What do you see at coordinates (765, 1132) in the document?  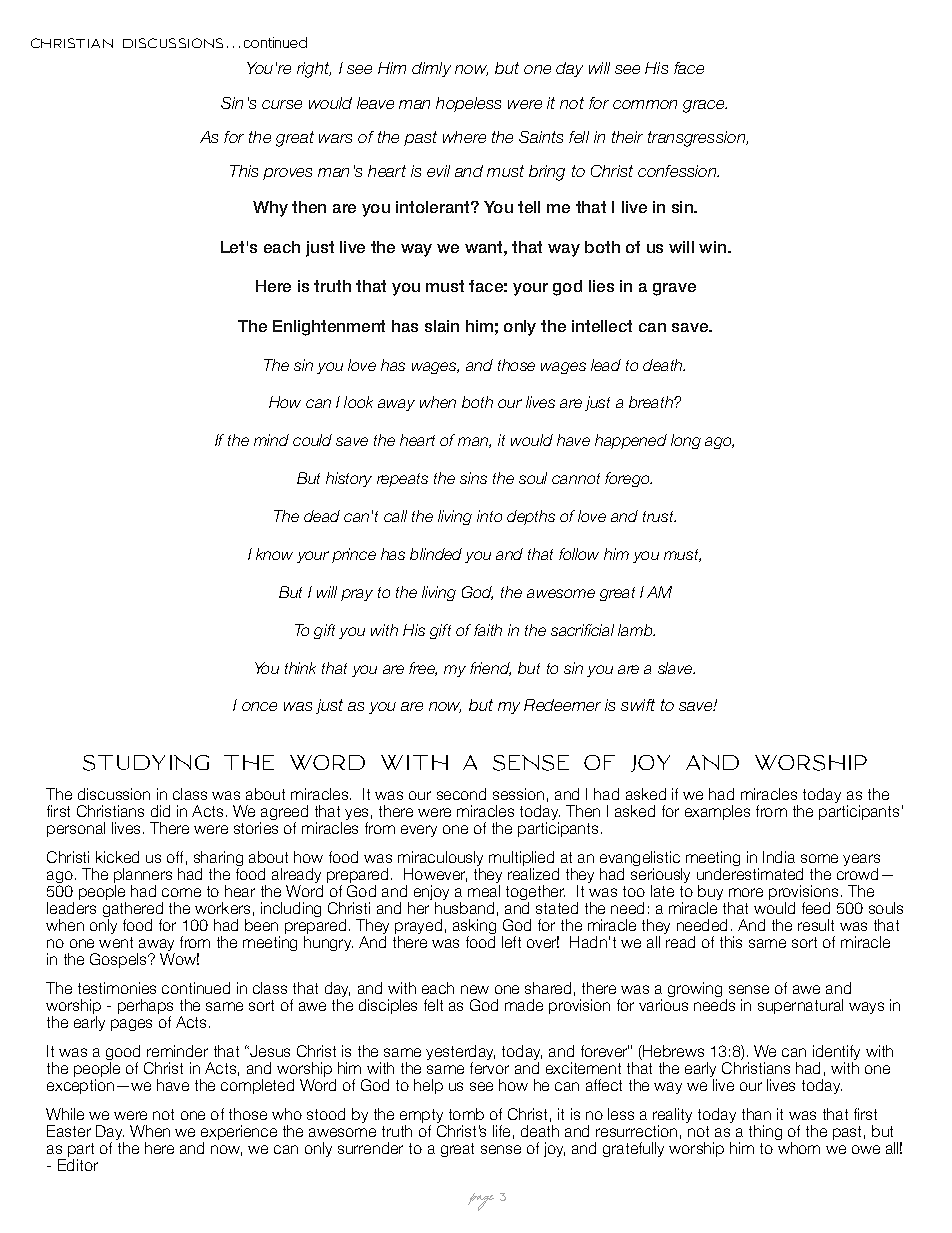 I see `thing` at bounding box center [765, 1132].
